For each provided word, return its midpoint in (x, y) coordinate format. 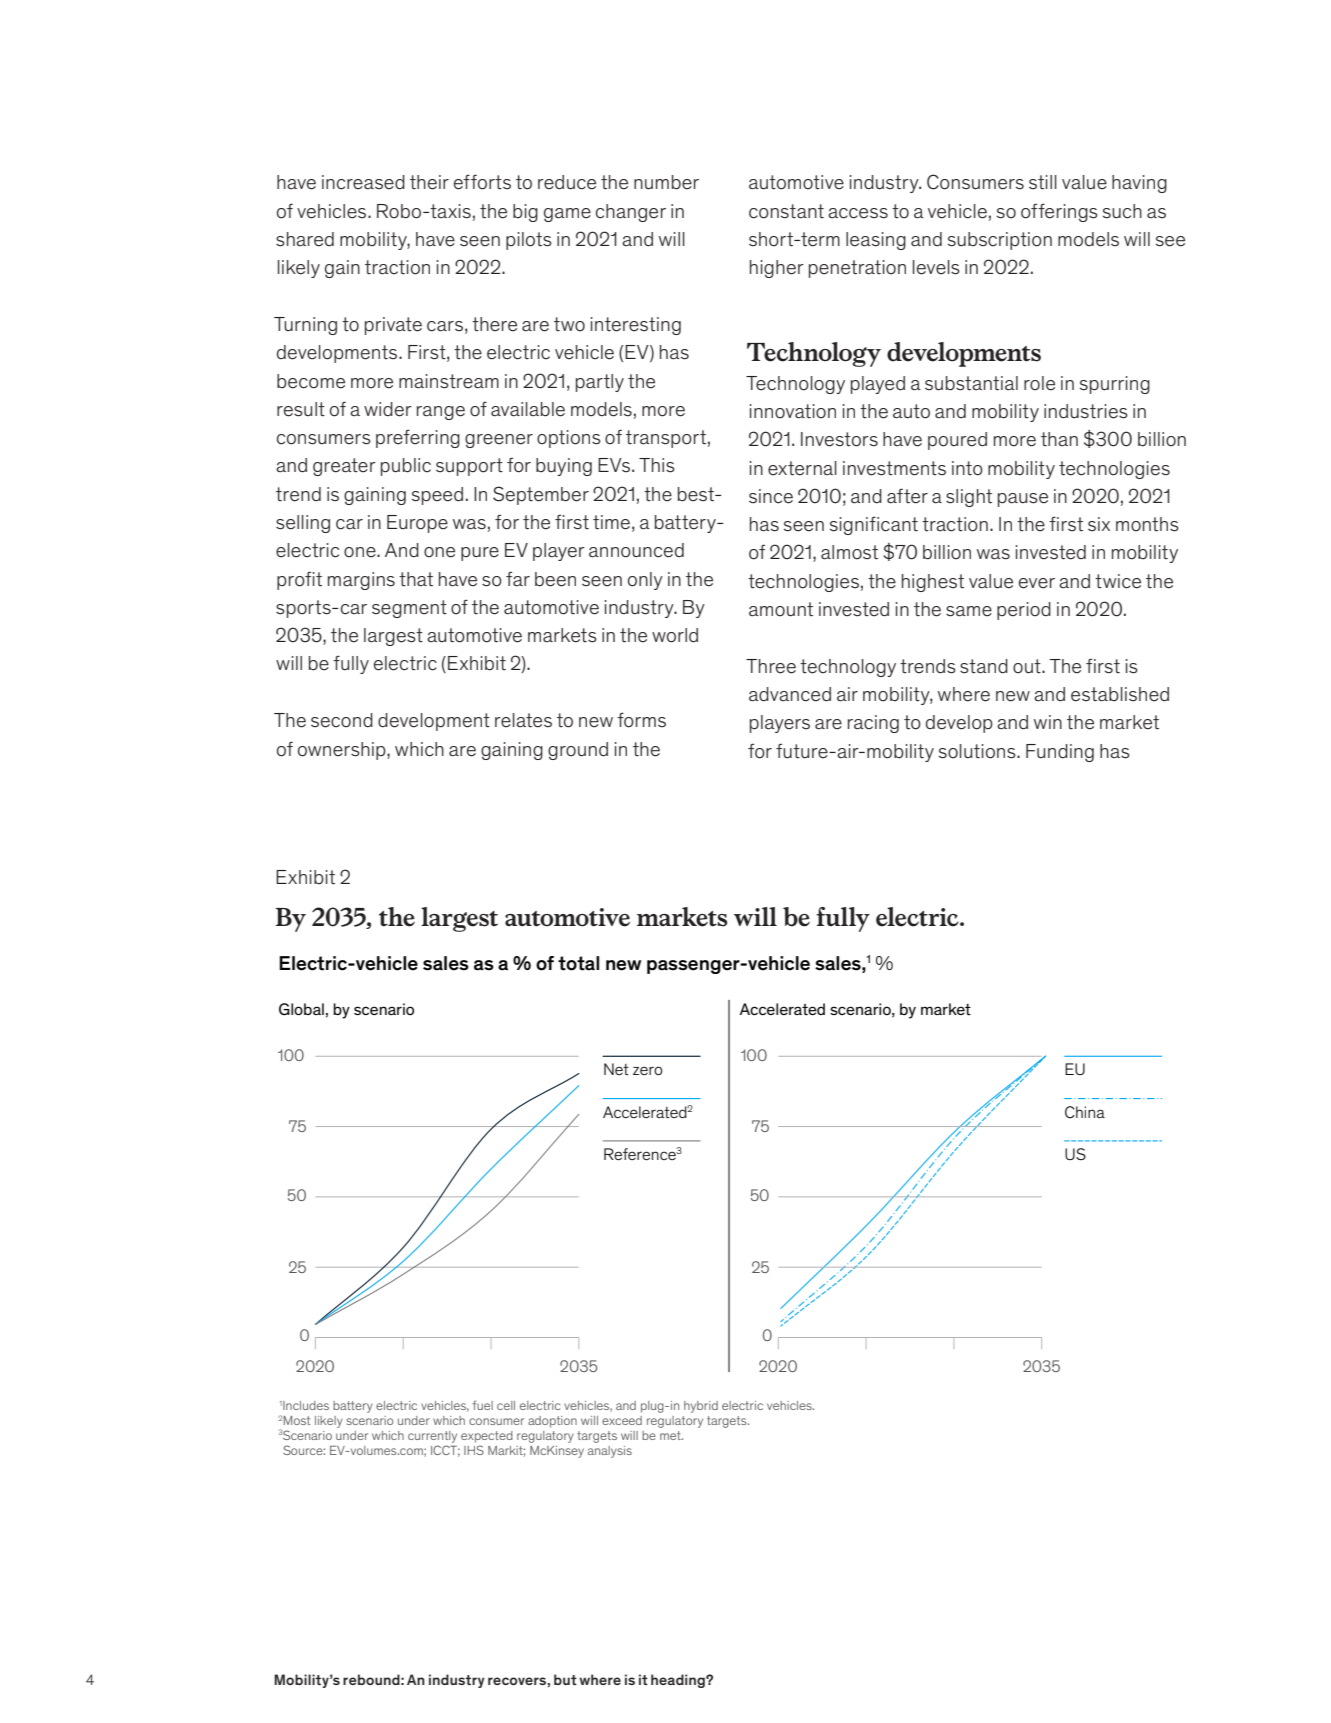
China (1085, 1112)
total (578, 963)
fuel (483, 1405)
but (565, 1679)
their (429, 182)
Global (301, 1009)
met (671, 1435)
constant (786, 211)
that (416, 579)
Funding (1060, 753)
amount (781, 609)
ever (1037, 583)
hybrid (701, 1407)
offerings (1059, 212)
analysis (610, 1452)
